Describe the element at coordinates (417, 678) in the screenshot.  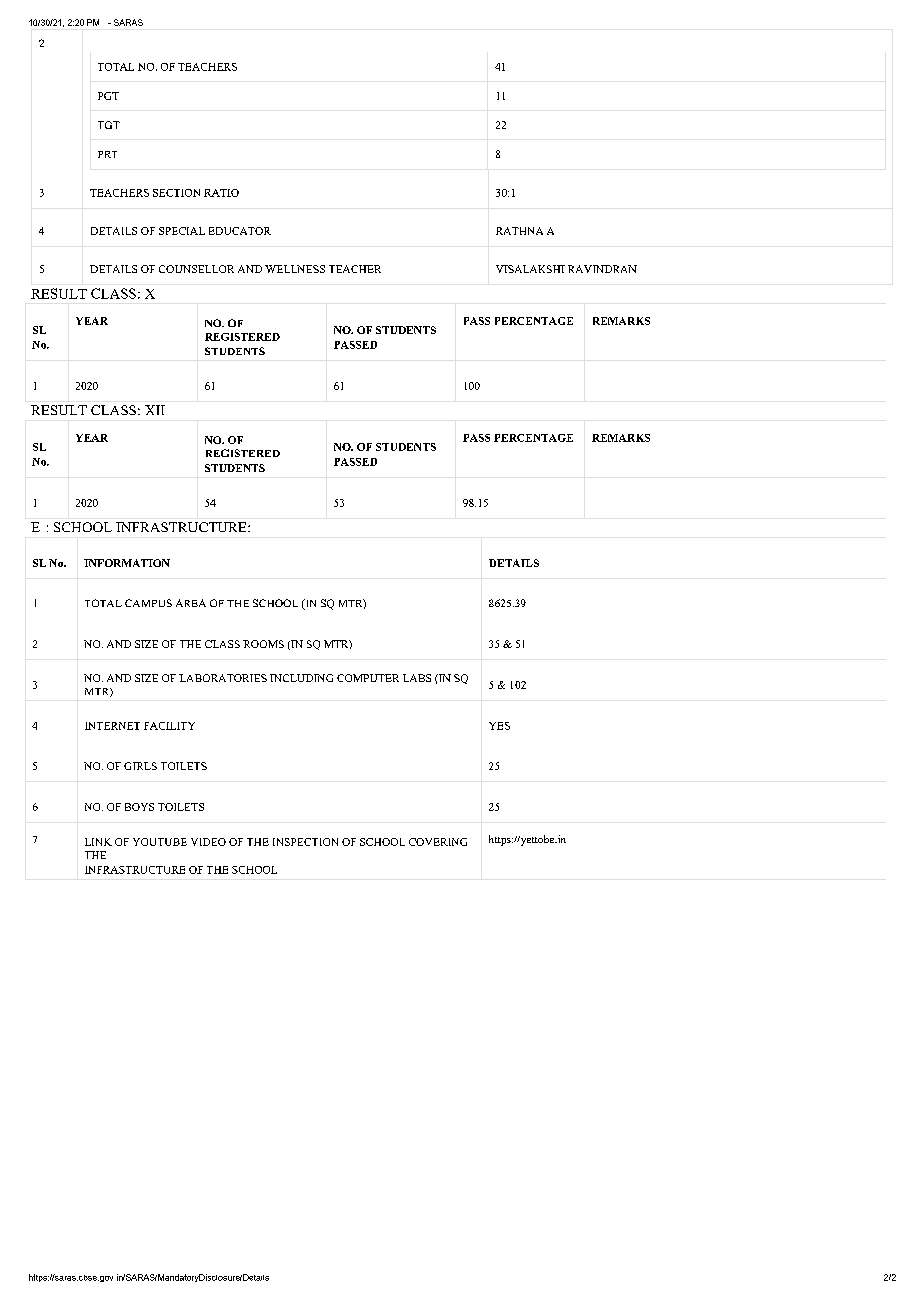
I see `LABS` at that location.
